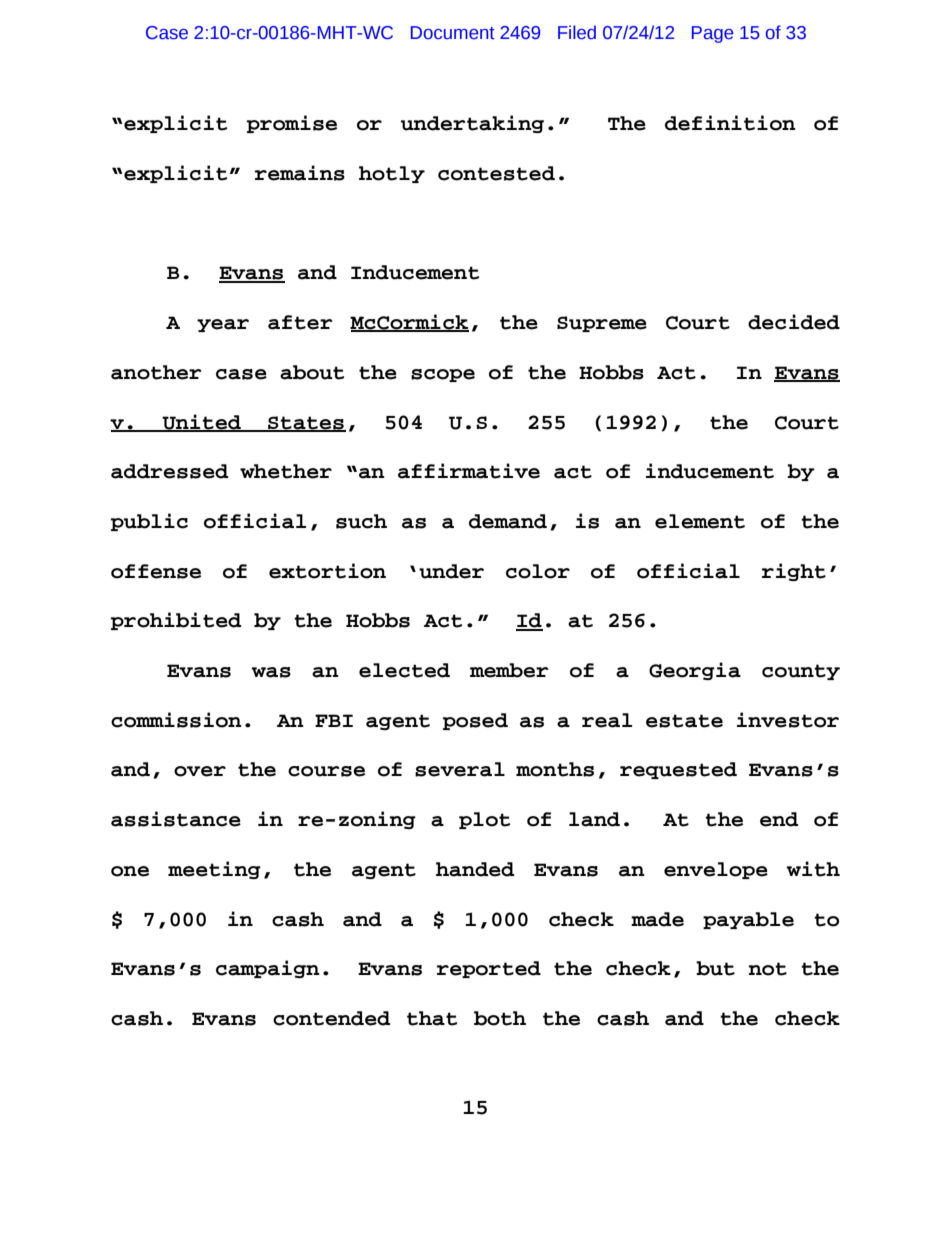  I want to click on public, so click(149, 522).
